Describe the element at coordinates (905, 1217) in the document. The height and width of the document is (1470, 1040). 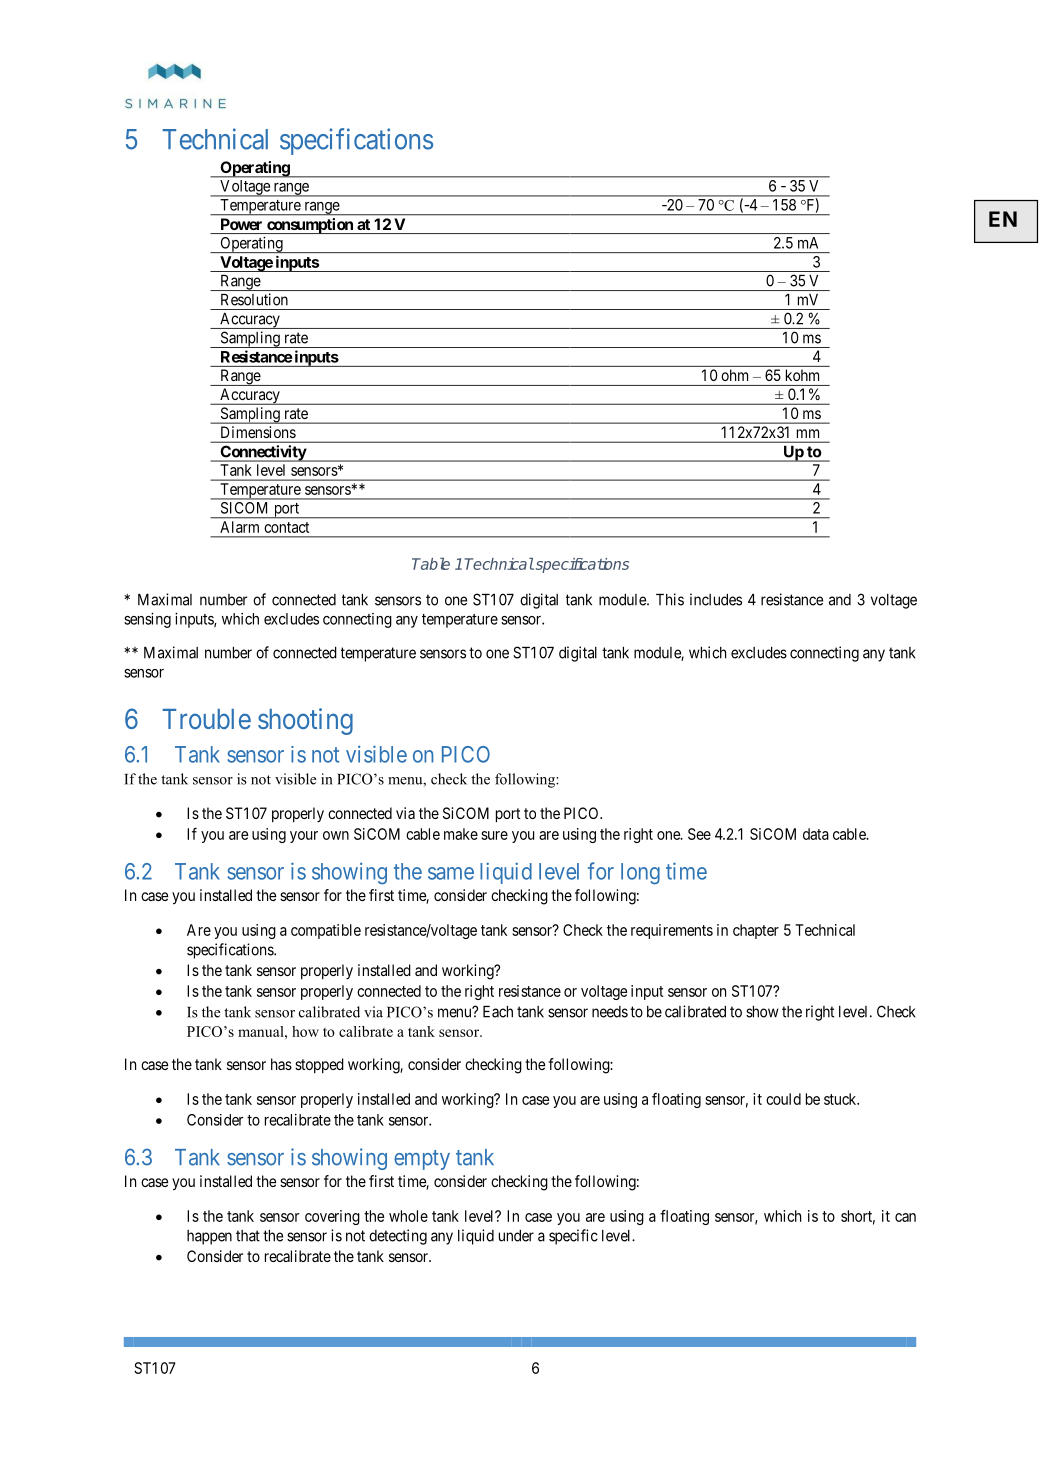
I see `can` at that location.
